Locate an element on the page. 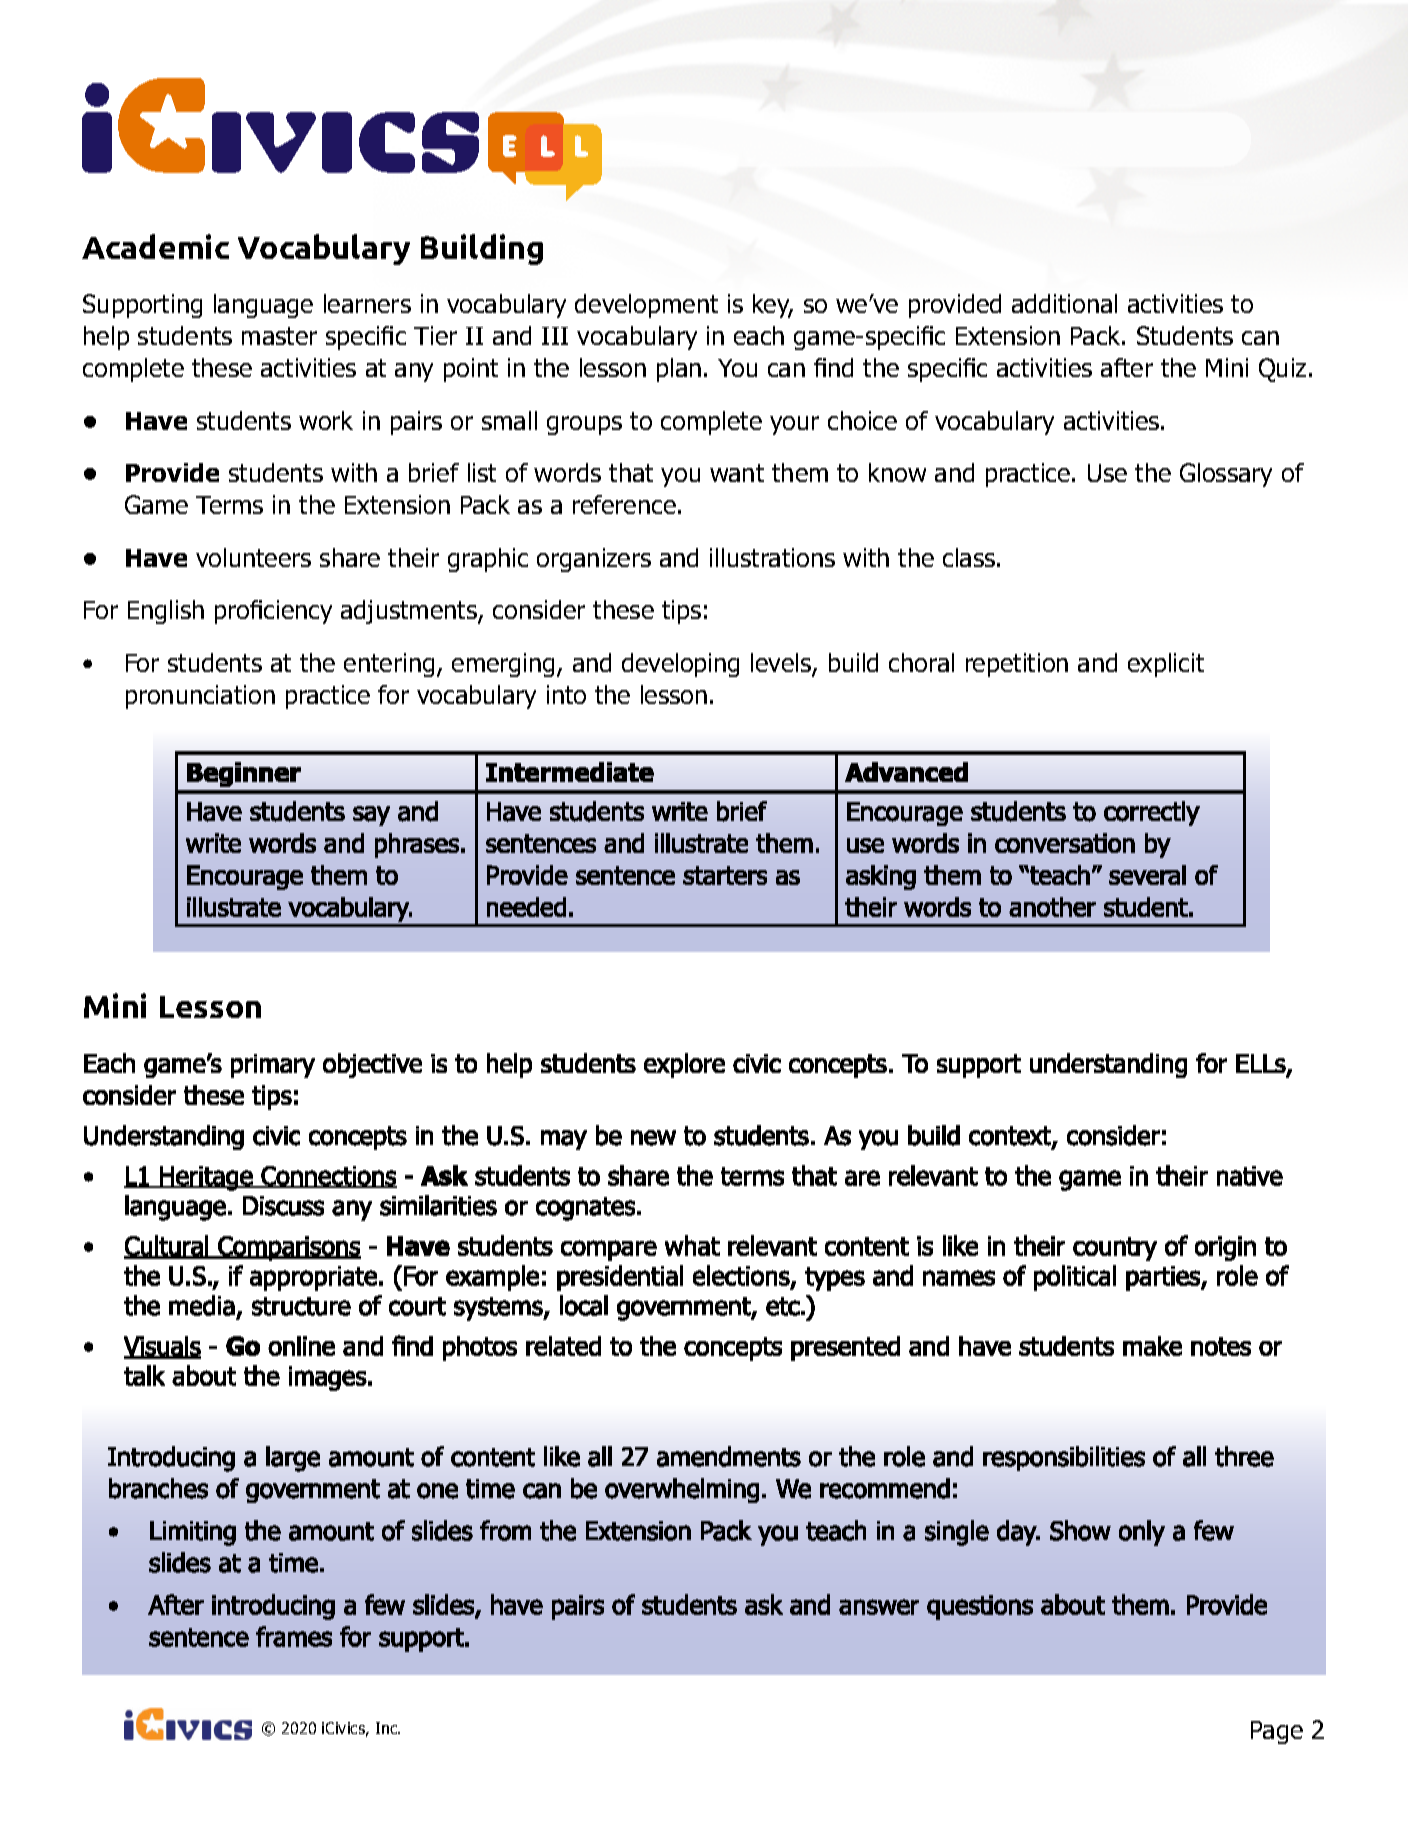  additional is located at coordinates (1064, 303).
